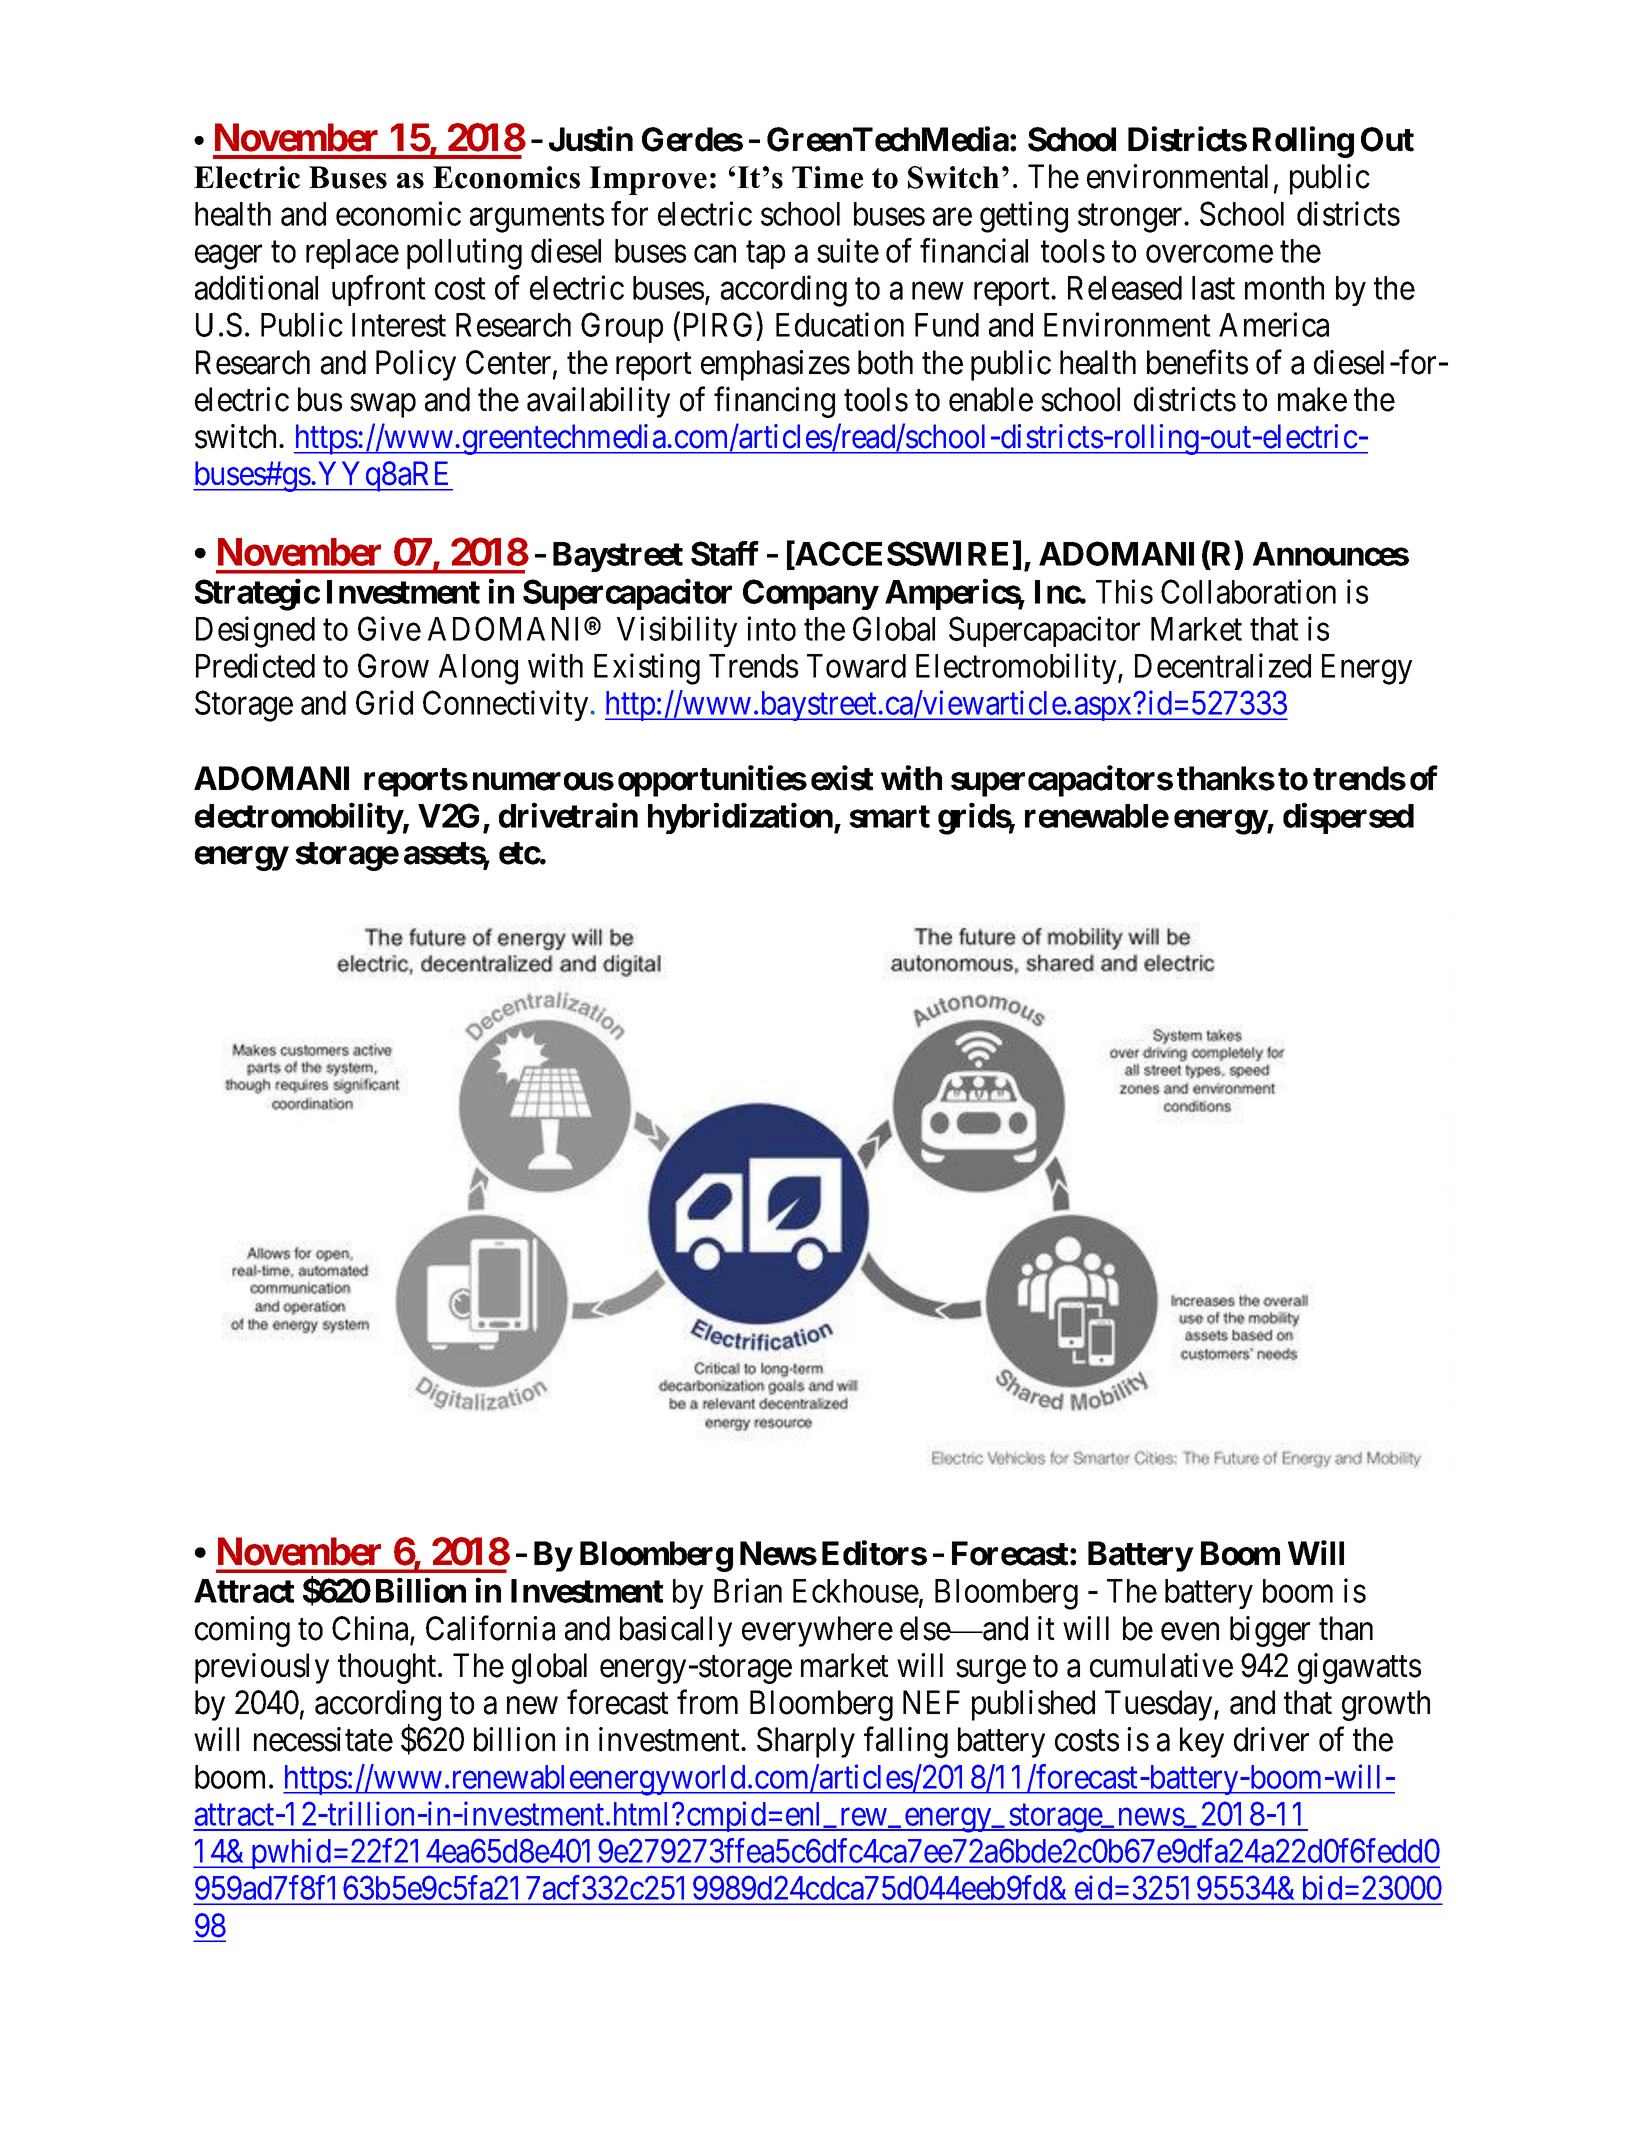 The image size is (1646, 2130). What do you see at coordinates (352, 254) in the screenshot?
I see `replace` at bounding box center [352, 254].
